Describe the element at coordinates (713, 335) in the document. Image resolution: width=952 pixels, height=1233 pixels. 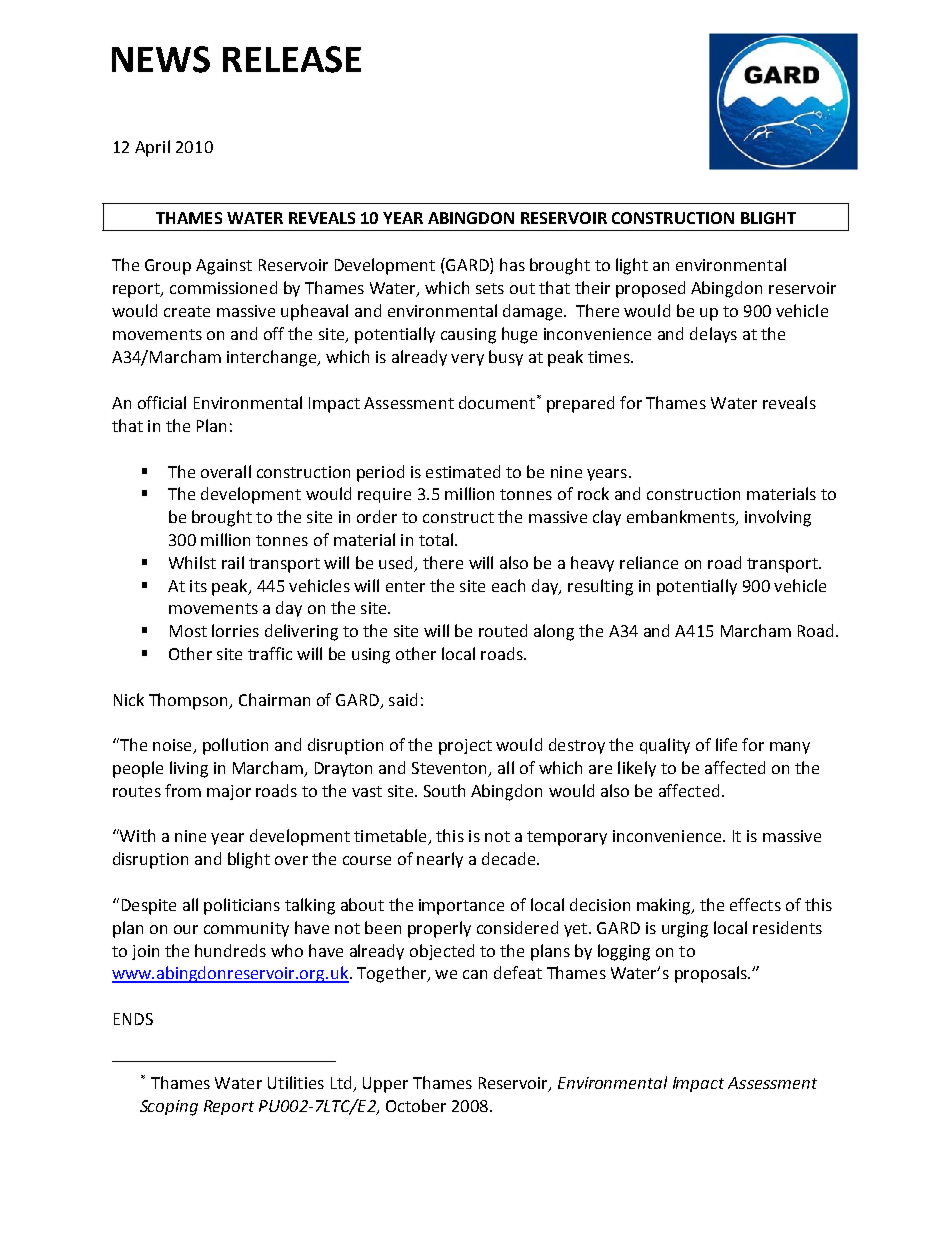
I see `delays` at that location.
